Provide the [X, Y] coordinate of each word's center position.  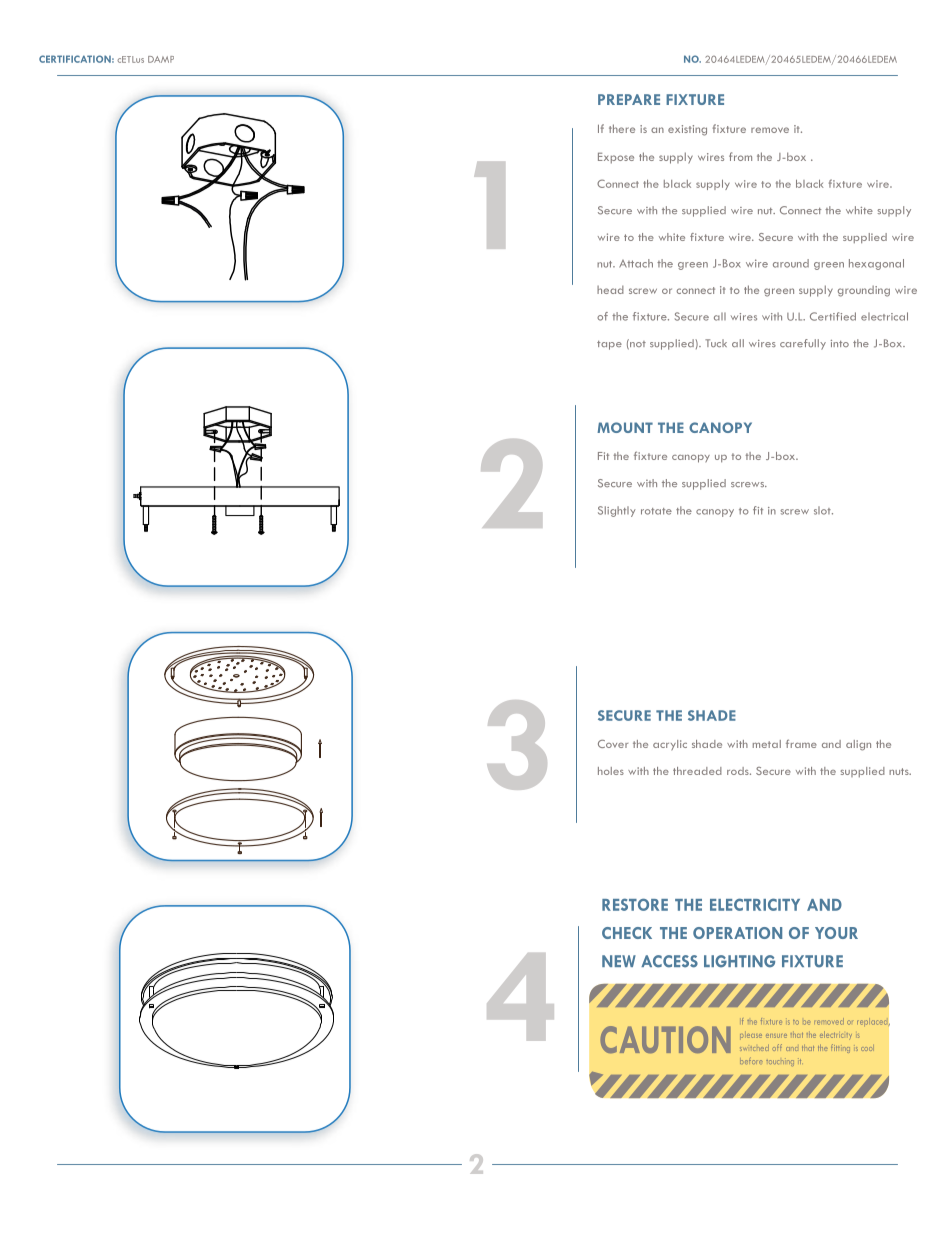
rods [739, 771]
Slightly [617, 511]
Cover [613, 744]
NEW [619, 961]
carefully [803, 344]
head [610, 290]
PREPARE [629, 99]
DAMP [161, 59]
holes [611, 771]
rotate [656, 511]
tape [609, 345]
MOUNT [625, 427]
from [740, 156]
